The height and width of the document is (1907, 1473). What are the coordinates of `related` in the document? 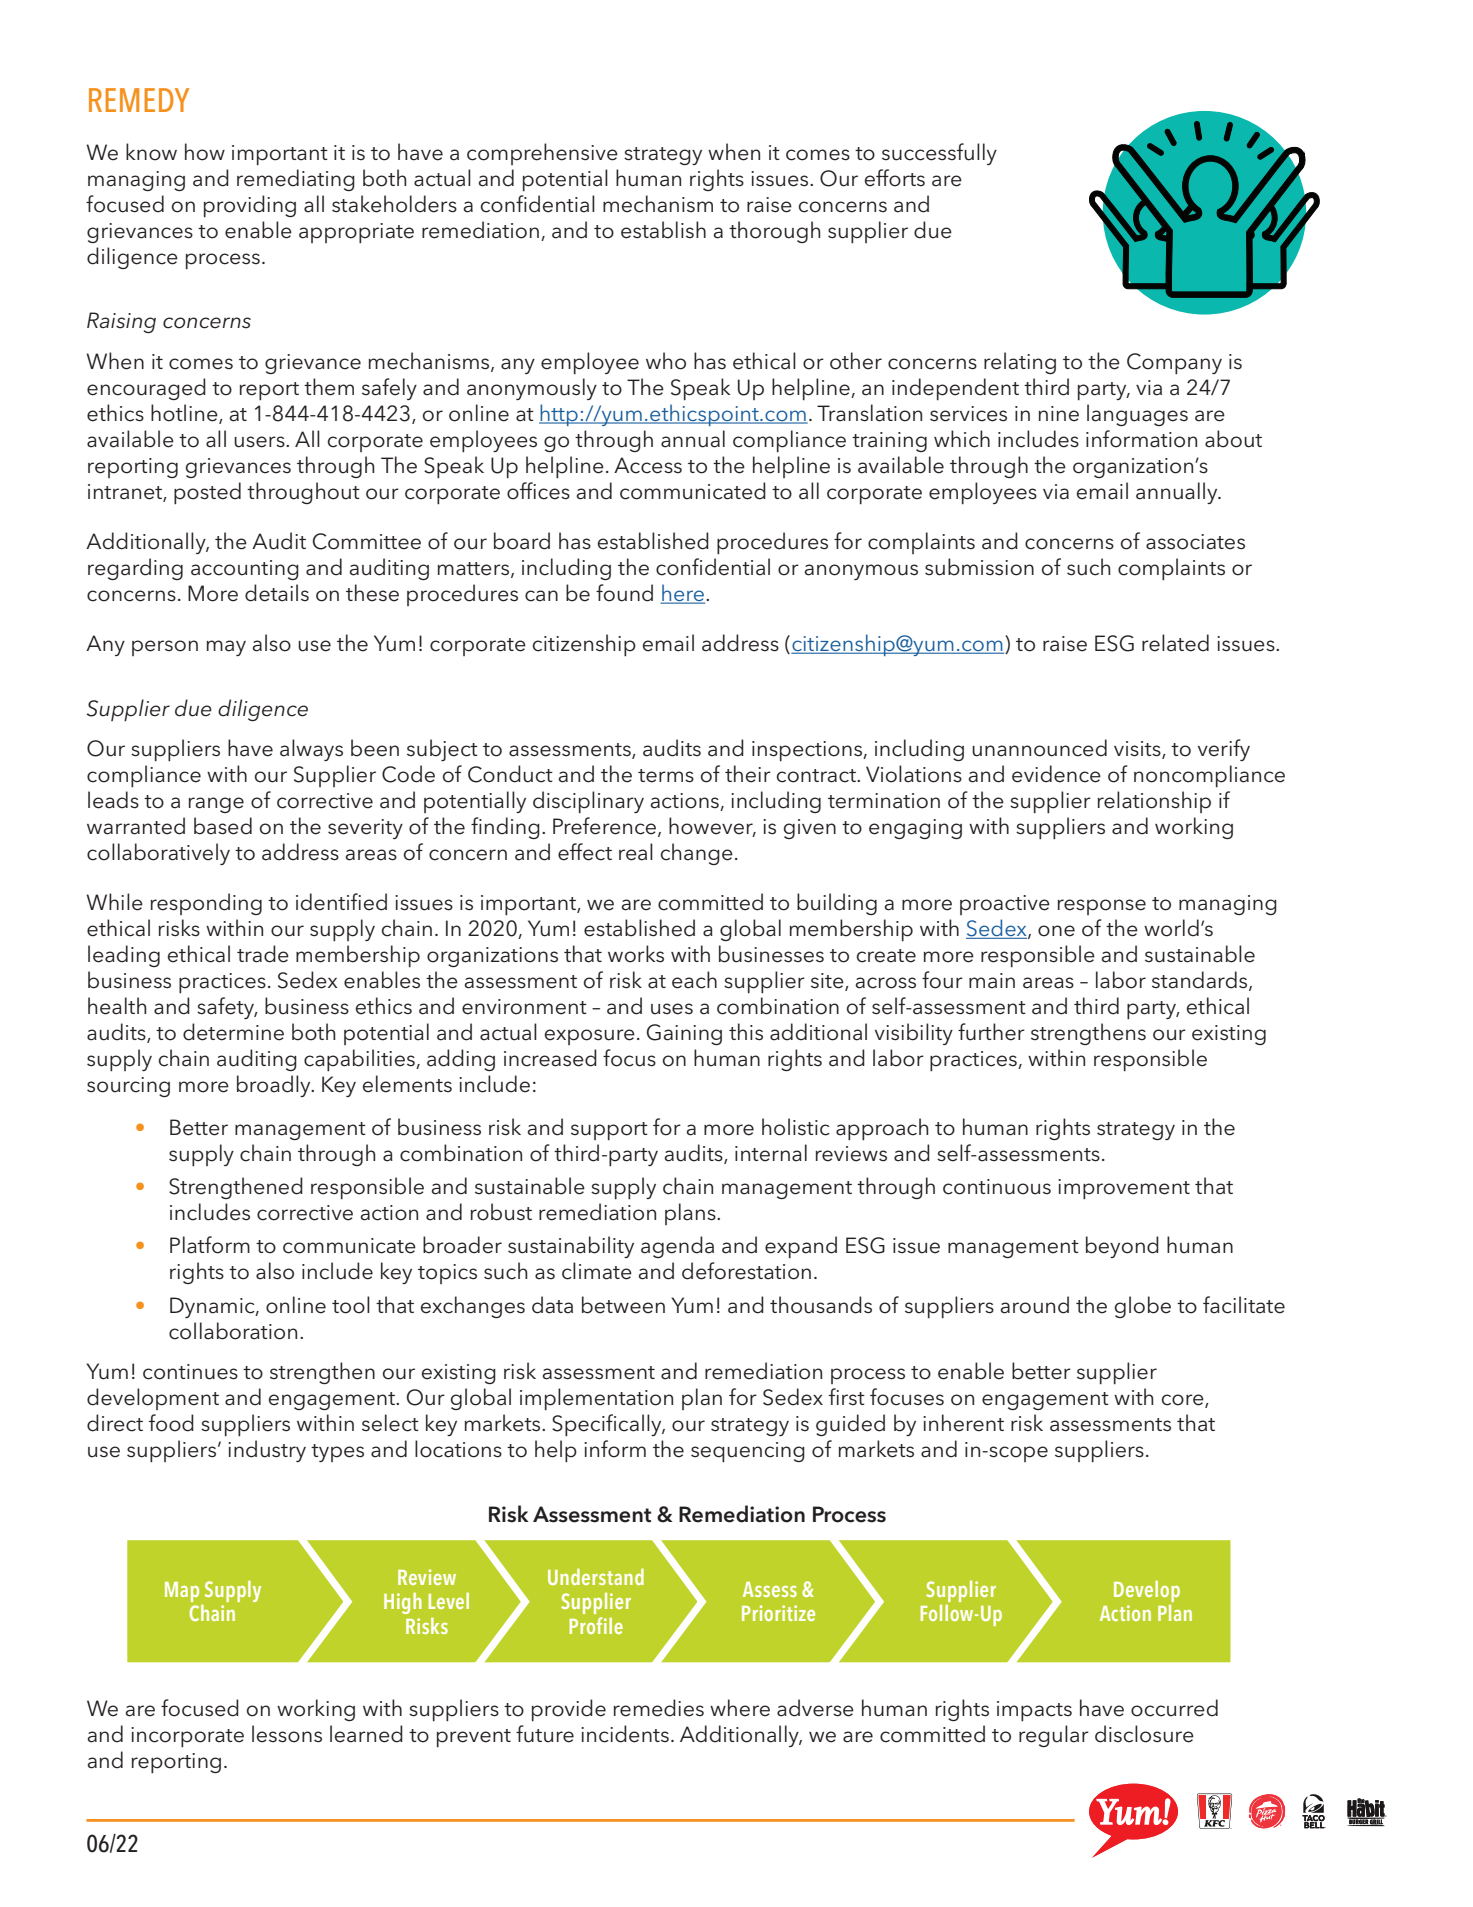 It's located at (1175, 643).
